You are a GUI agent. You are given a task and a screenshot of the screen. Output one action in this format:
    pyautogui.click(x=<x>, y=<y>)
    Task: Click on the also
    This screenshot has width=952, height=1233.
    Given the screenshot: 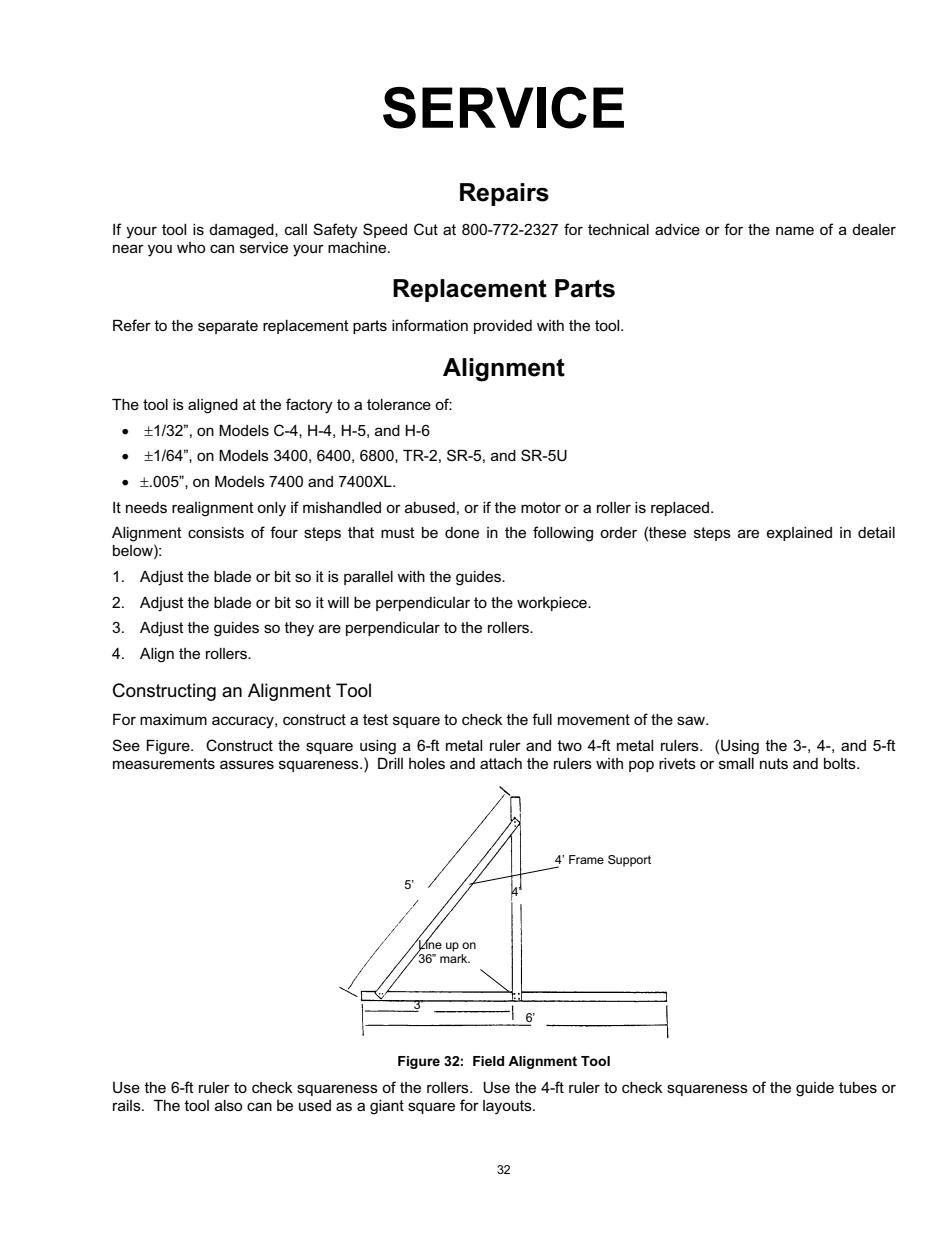 What is the action you would take?
    pyautogui.click(x=228, y=1105)
